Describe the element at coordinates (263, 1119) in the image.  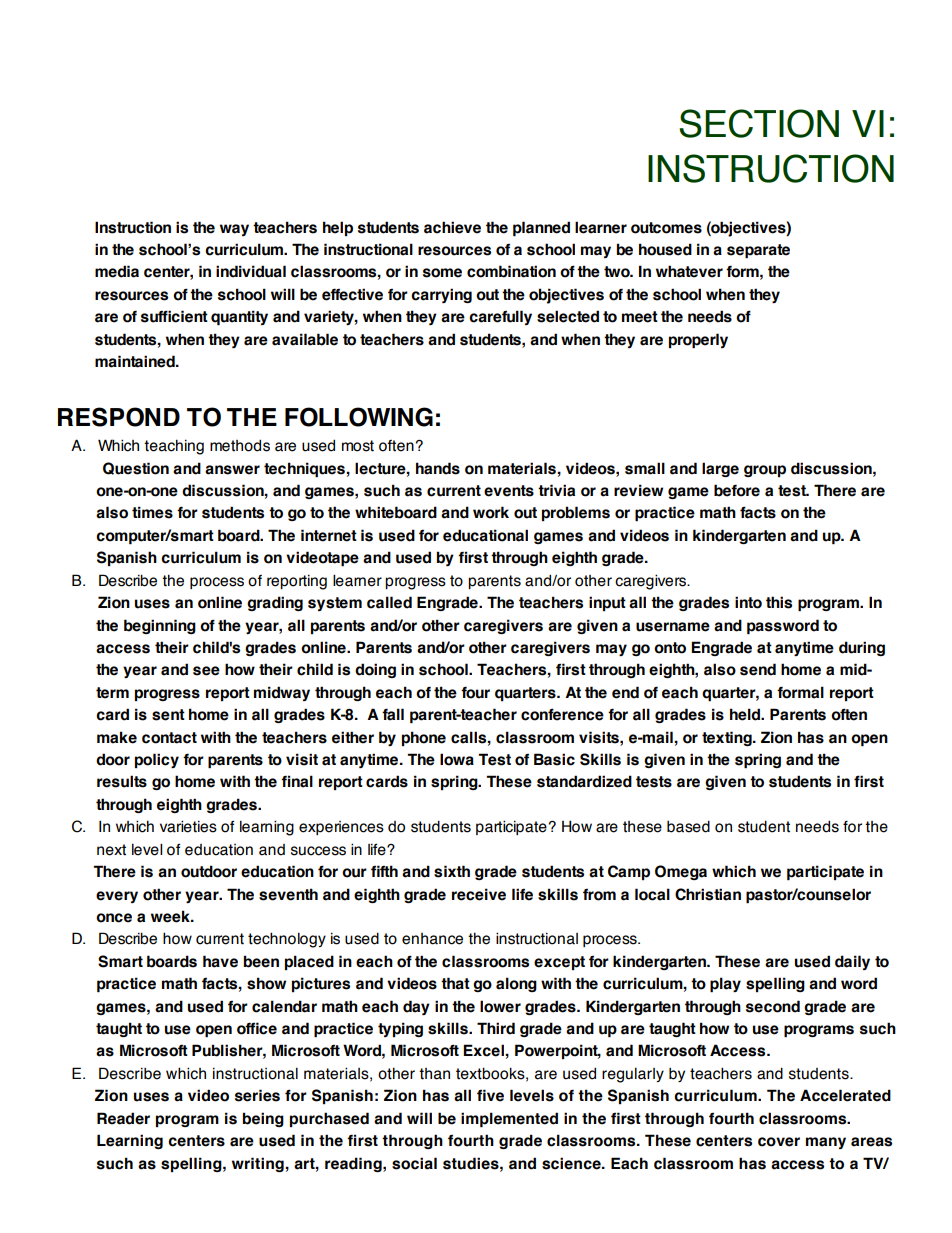
I see `being` at that location.
